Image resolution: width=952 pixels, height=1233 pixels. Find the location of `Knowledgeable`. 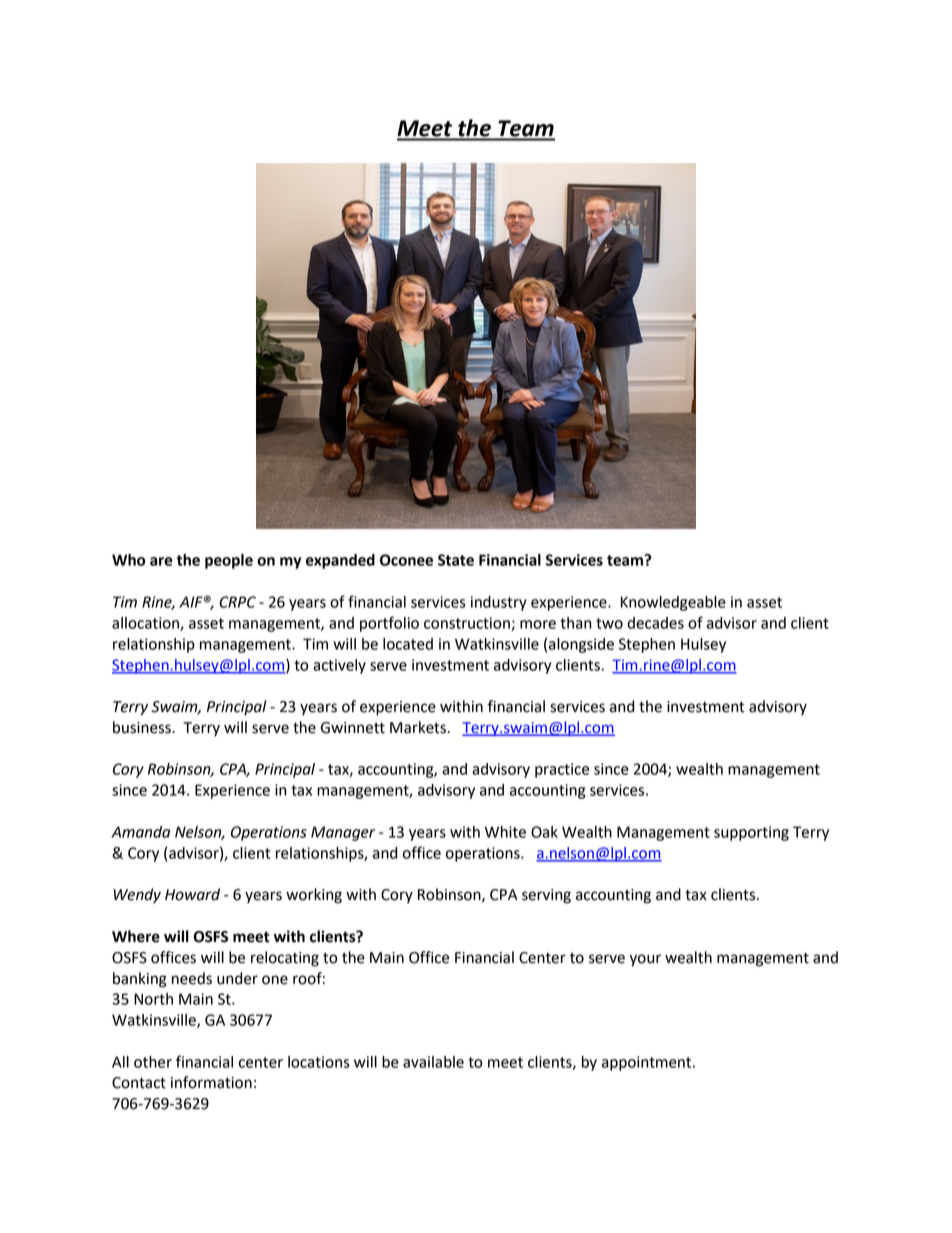

Knowledgeable is located at coordinates (673, 603).
